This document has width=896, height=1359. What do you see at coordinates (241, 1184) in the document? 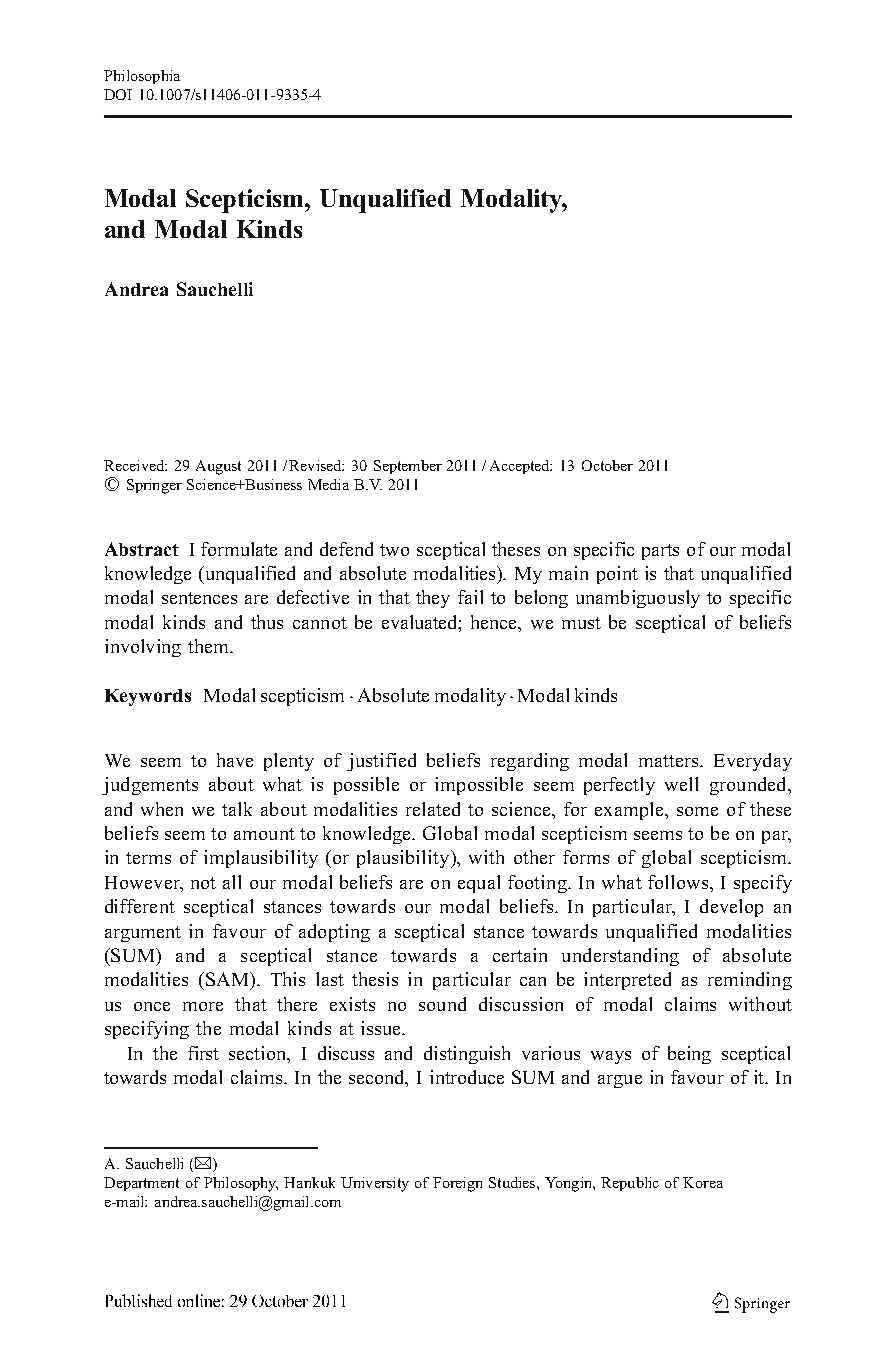
I see `Philosophy` at bounding box center [241, 1184].
